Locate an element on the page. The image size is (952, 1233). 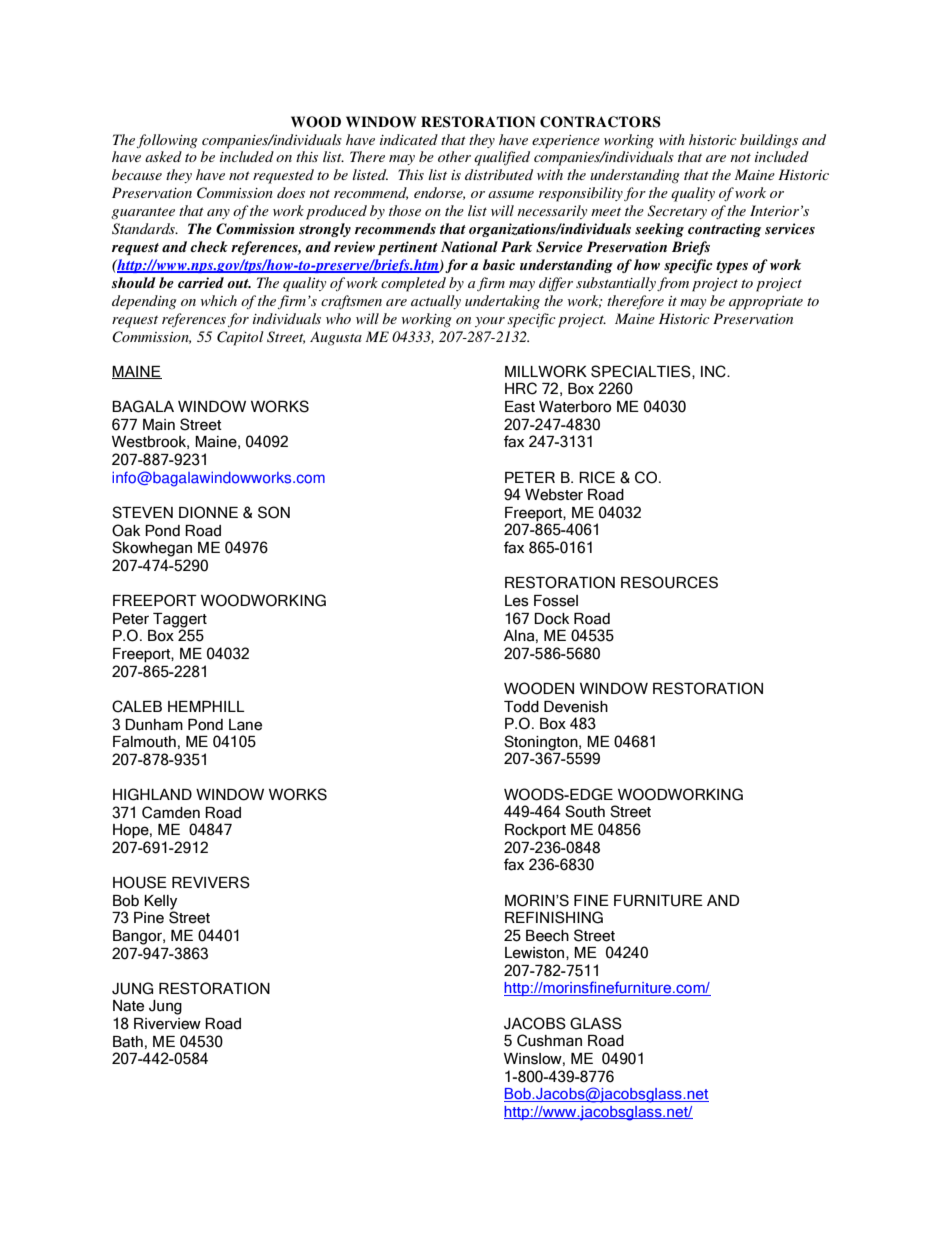
Beech is located at coordinates (547, 936).
